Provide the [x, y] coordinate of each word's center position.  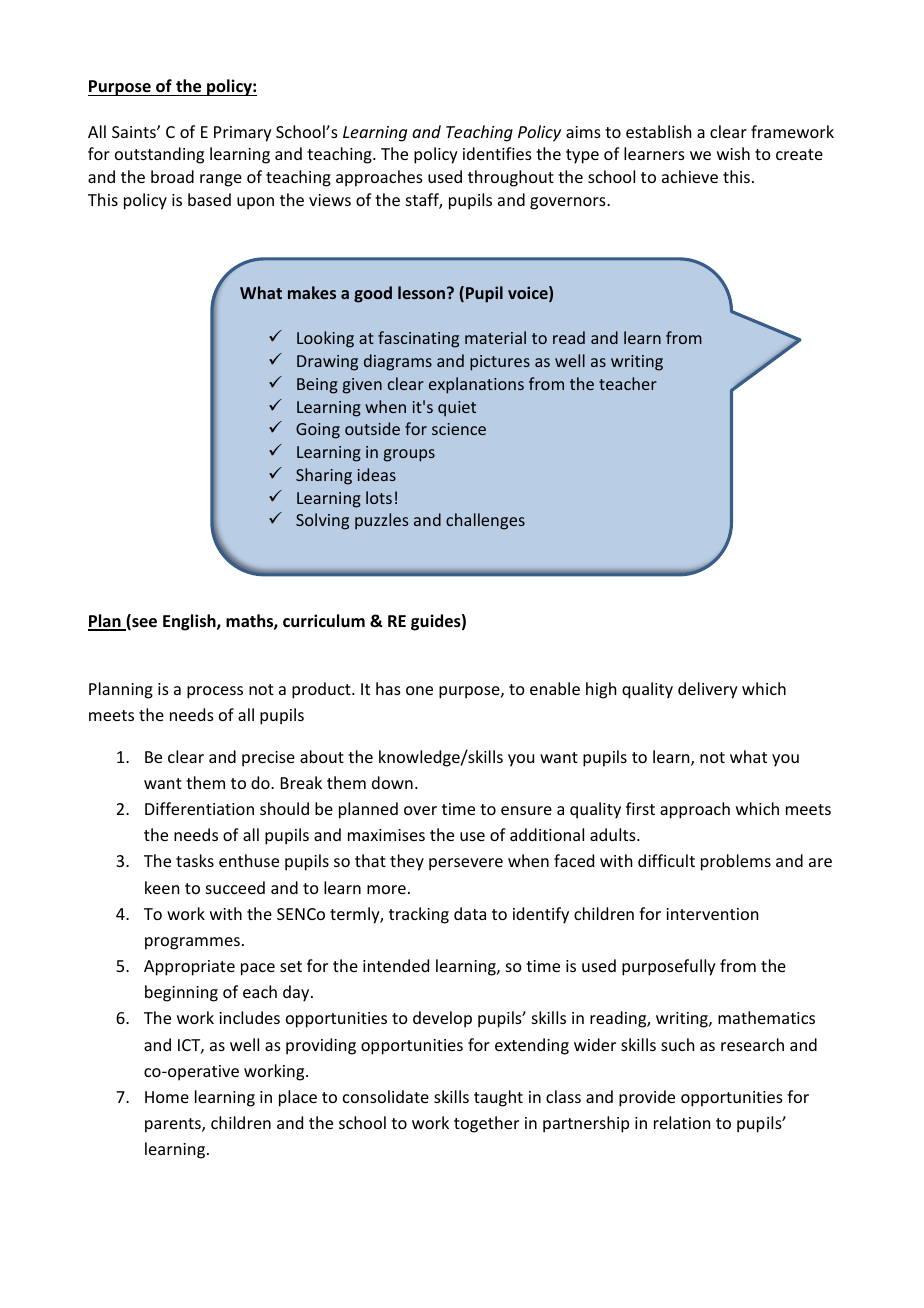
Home [167, 1097]
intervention [712, 914]
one [419, 690]
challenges [485, 521]
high [601, 690]
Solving [322, 521]
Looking [325, 339]
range [221, 180]
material [495, 337]
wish [733, 153]
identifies [497, 153]
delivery [708, 690]
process [215, 692]
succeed [235, 887]
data [470, 913]
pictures [500, 363]
